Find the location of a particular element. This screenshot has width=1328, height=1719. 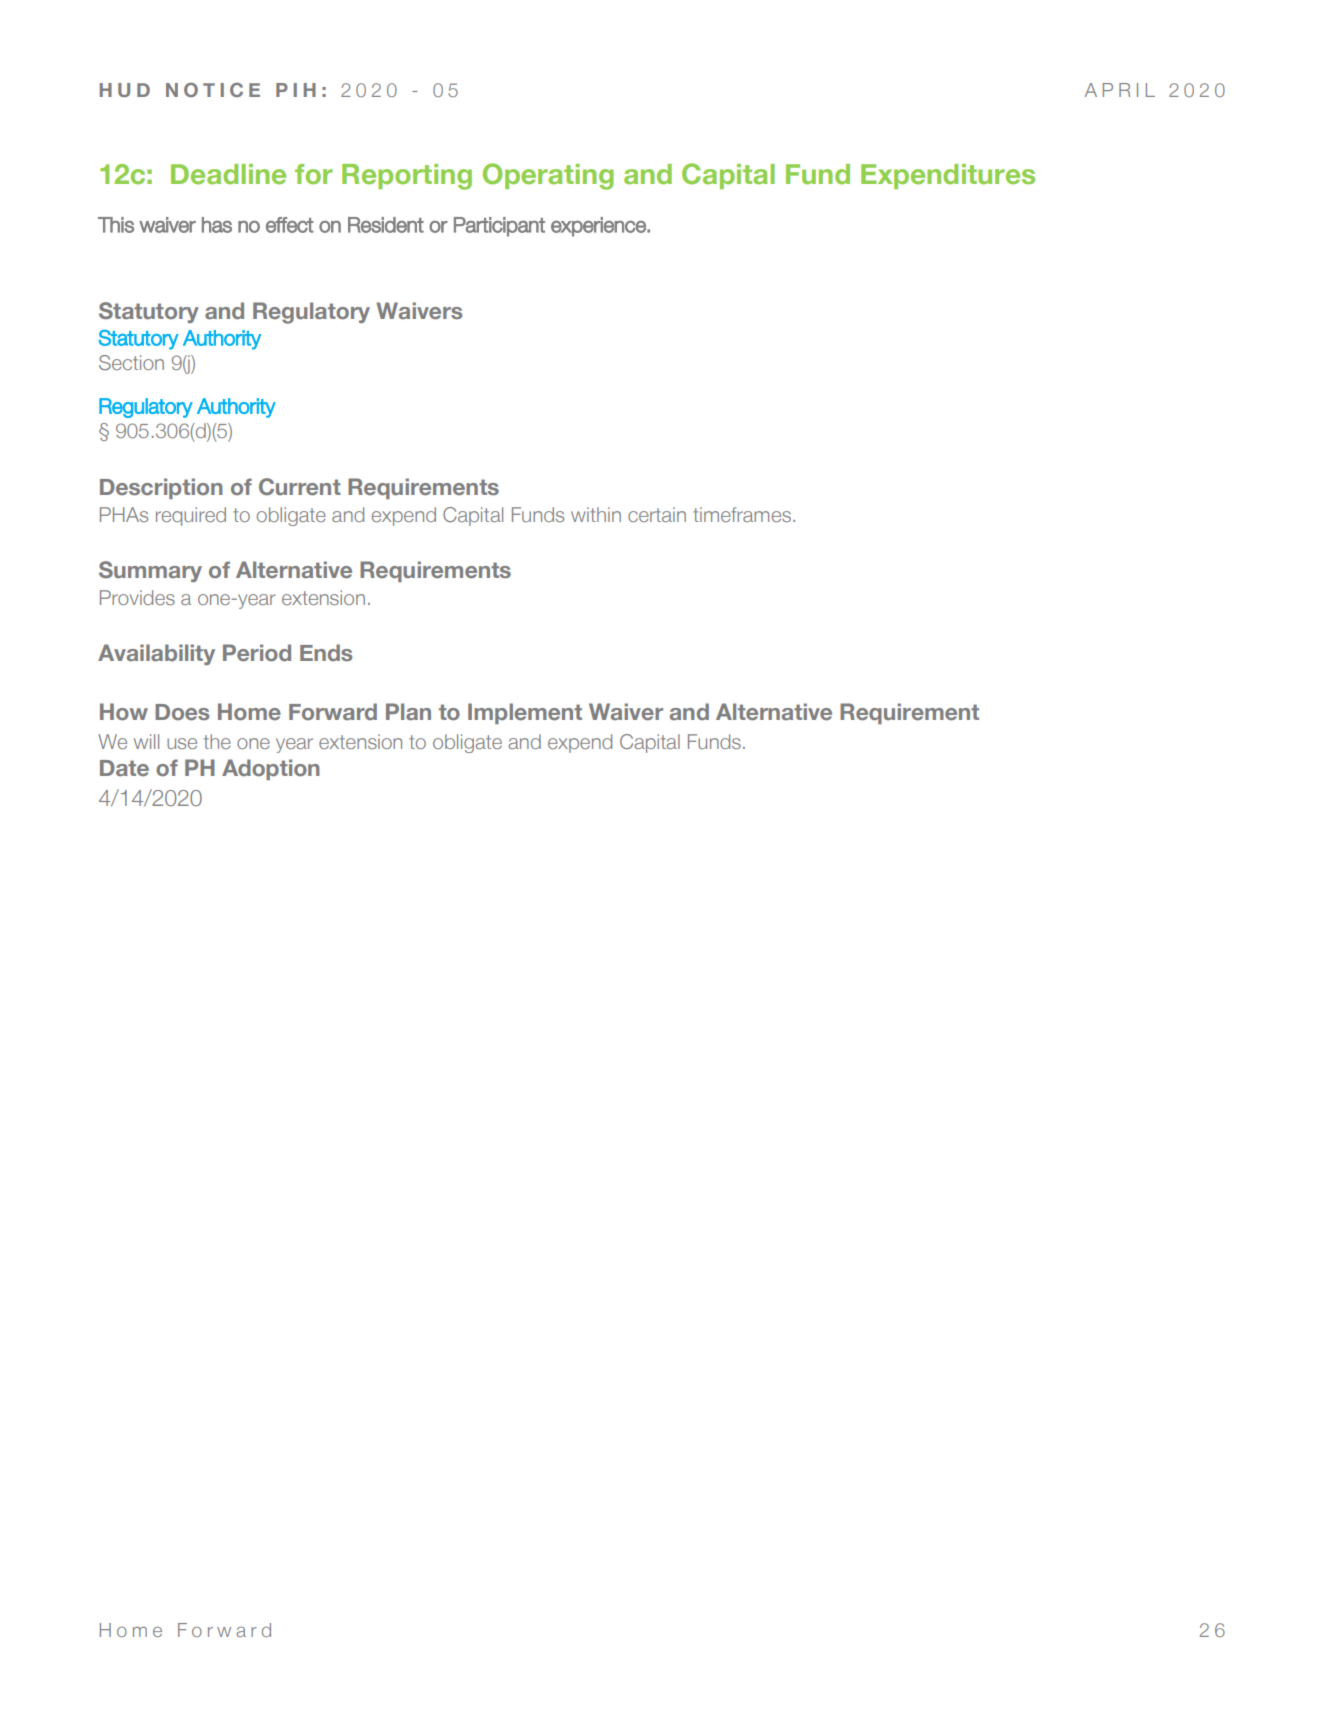

experience is located at coordinates (599, 227).
